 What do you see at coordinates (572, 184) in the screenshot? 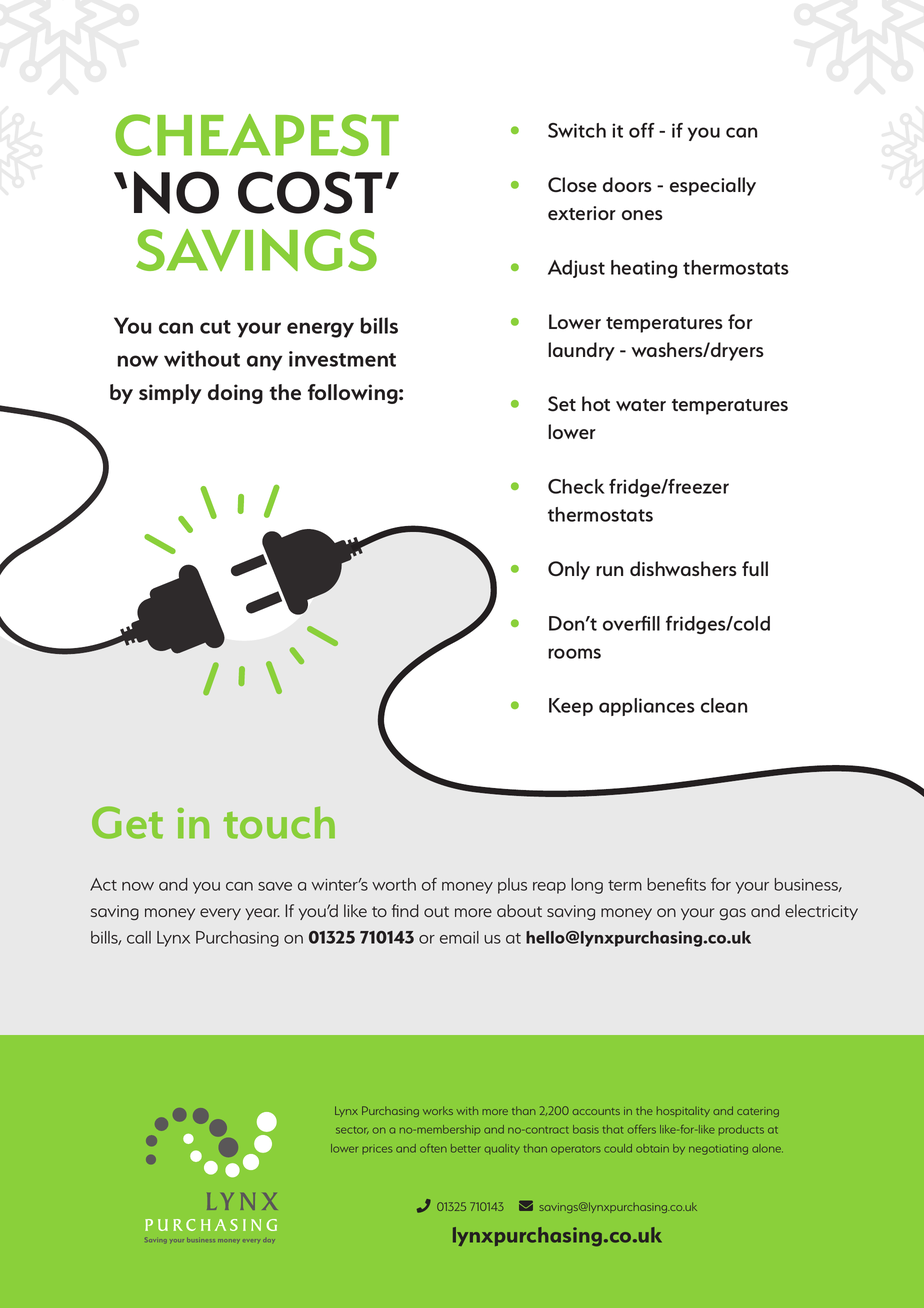
I see `Close` at bounding box center [572, 184].
